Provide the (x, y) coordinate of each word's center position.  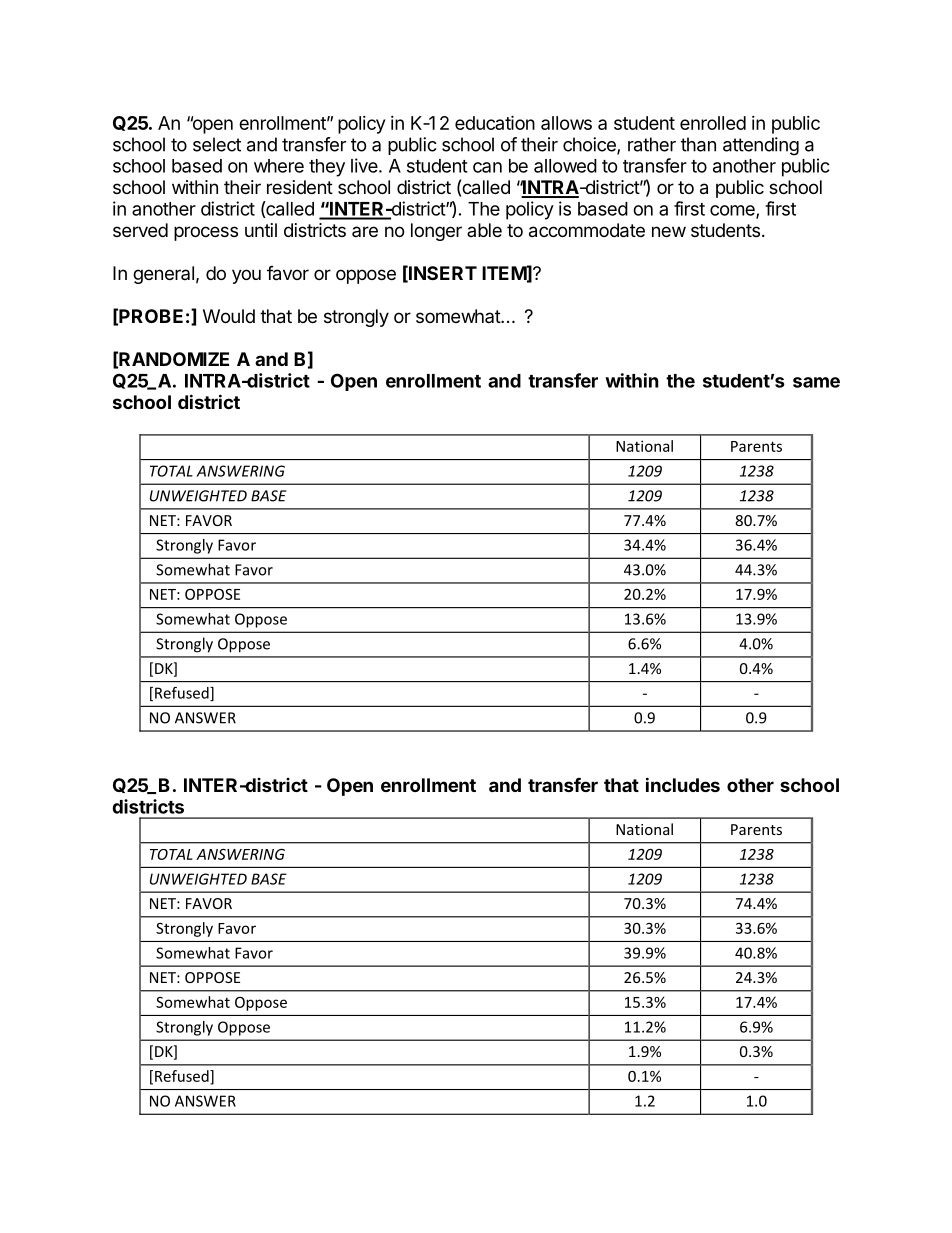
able (484, 230)
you (246, 276)
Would (229, 316)
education (495, 122)
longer (436, 232)
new (669, 231)
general (163, 275)
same (816, 382)
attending (761, 146)
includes (683, 784)
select (217, 144)
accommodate (587, 230)
